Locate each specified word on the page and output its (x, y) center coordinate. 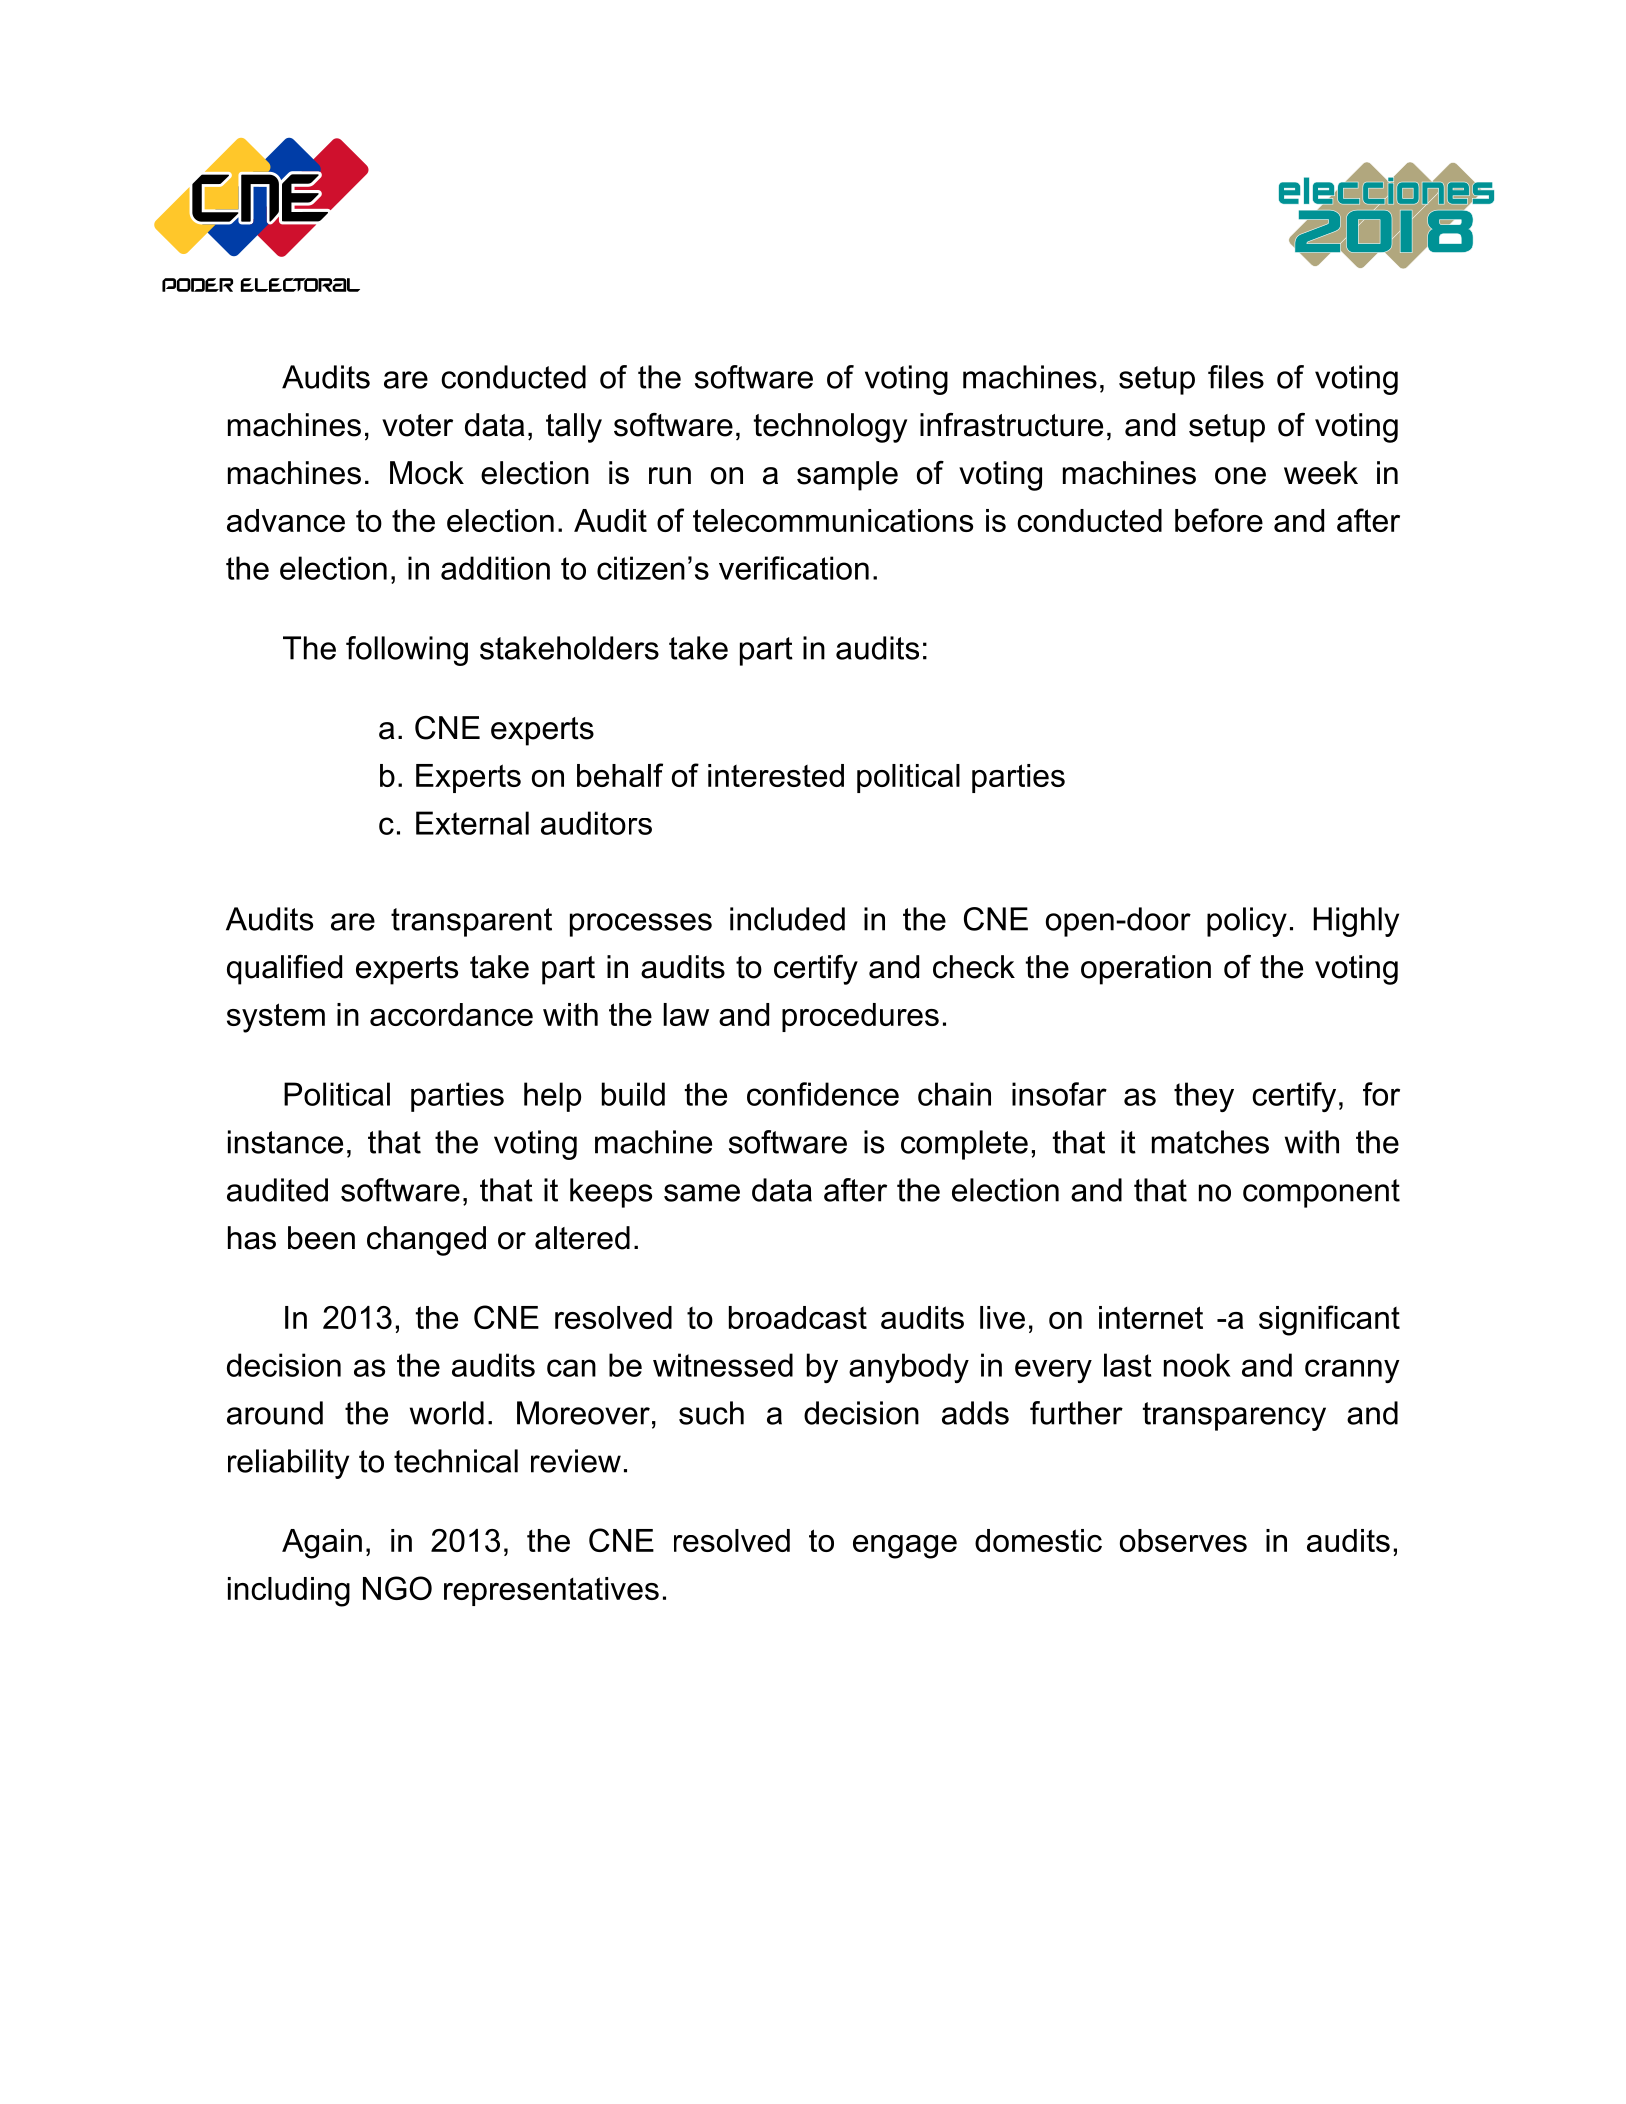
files (1236, 377)
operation (1146, 970)
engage (905, 1547)
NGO (397, 1588)
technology (830, 428)
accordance (451, 1014)
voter (417, 425)
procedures (860, 1017)
